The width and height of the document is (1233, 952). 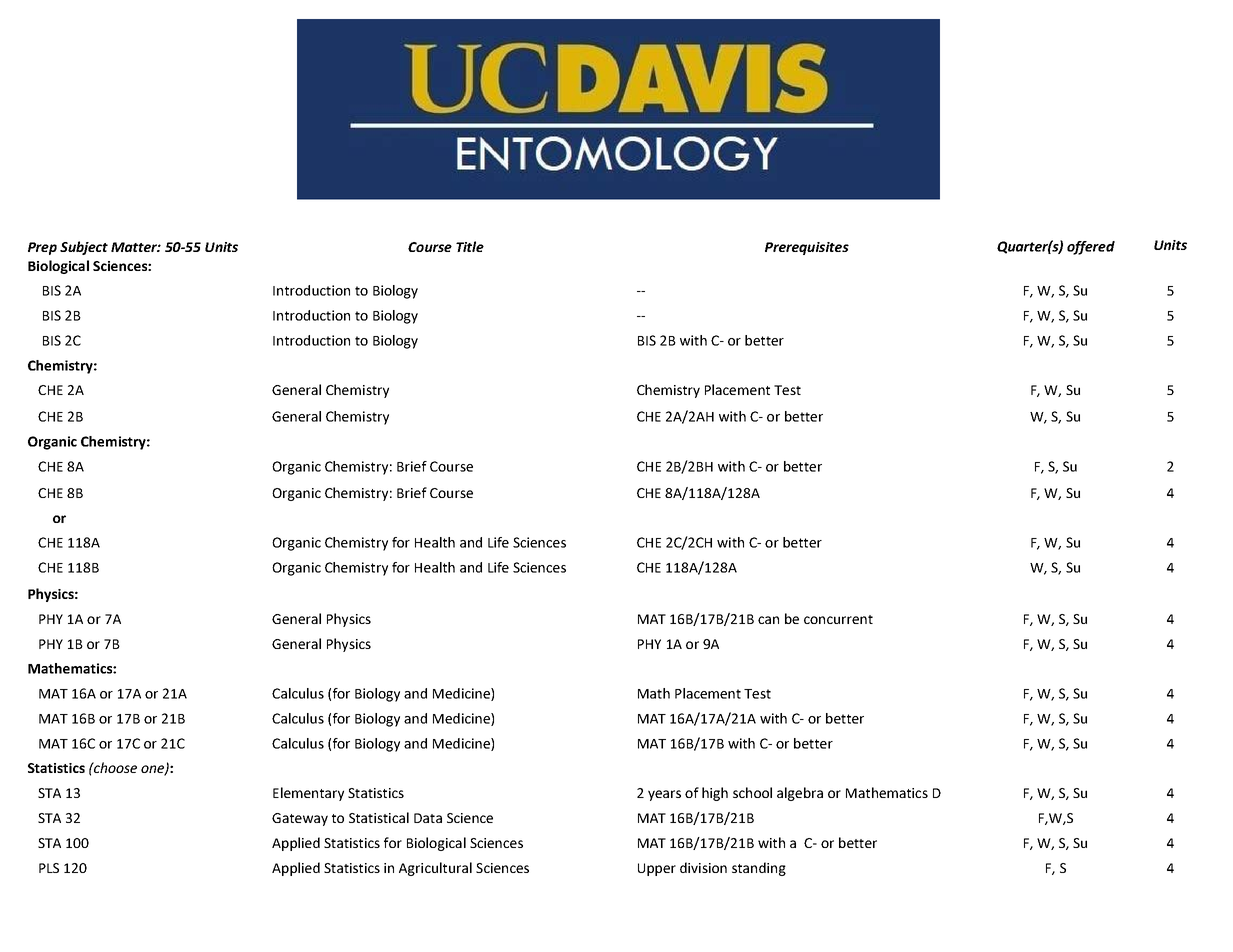 I want to click on offered, so click(x=1091, y=248).
